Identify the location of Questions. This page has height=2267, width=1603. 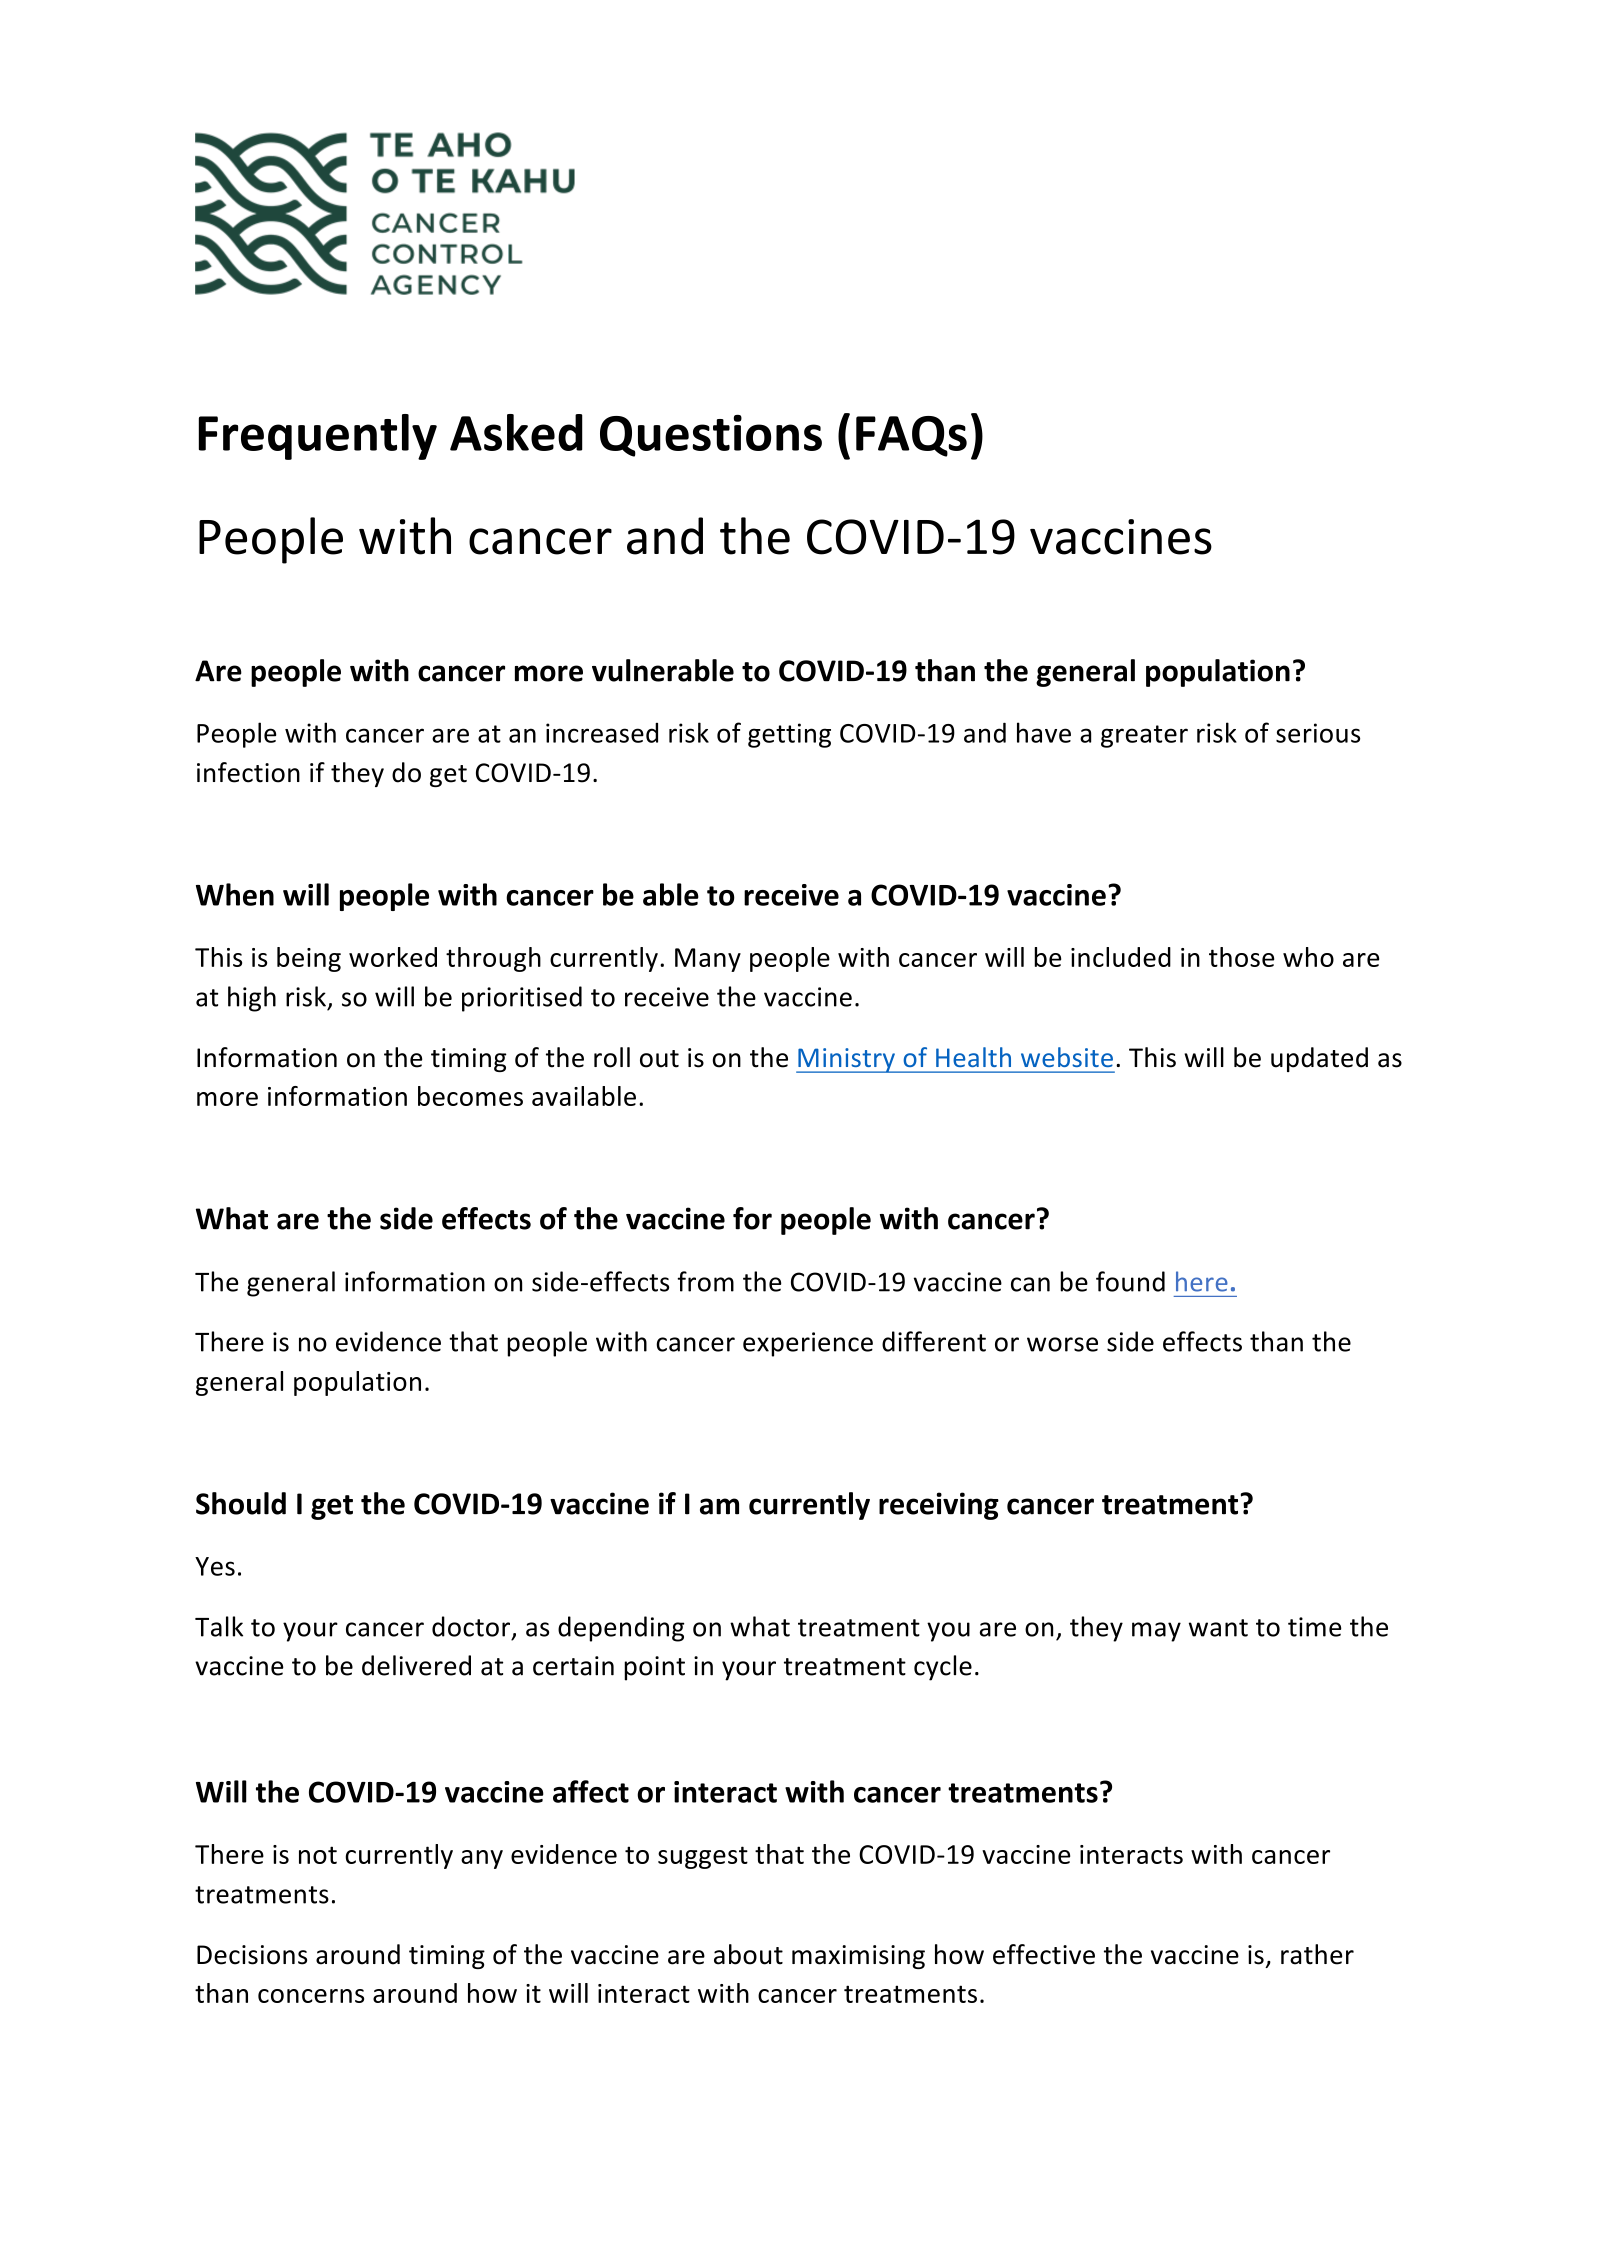
(711, 436).
